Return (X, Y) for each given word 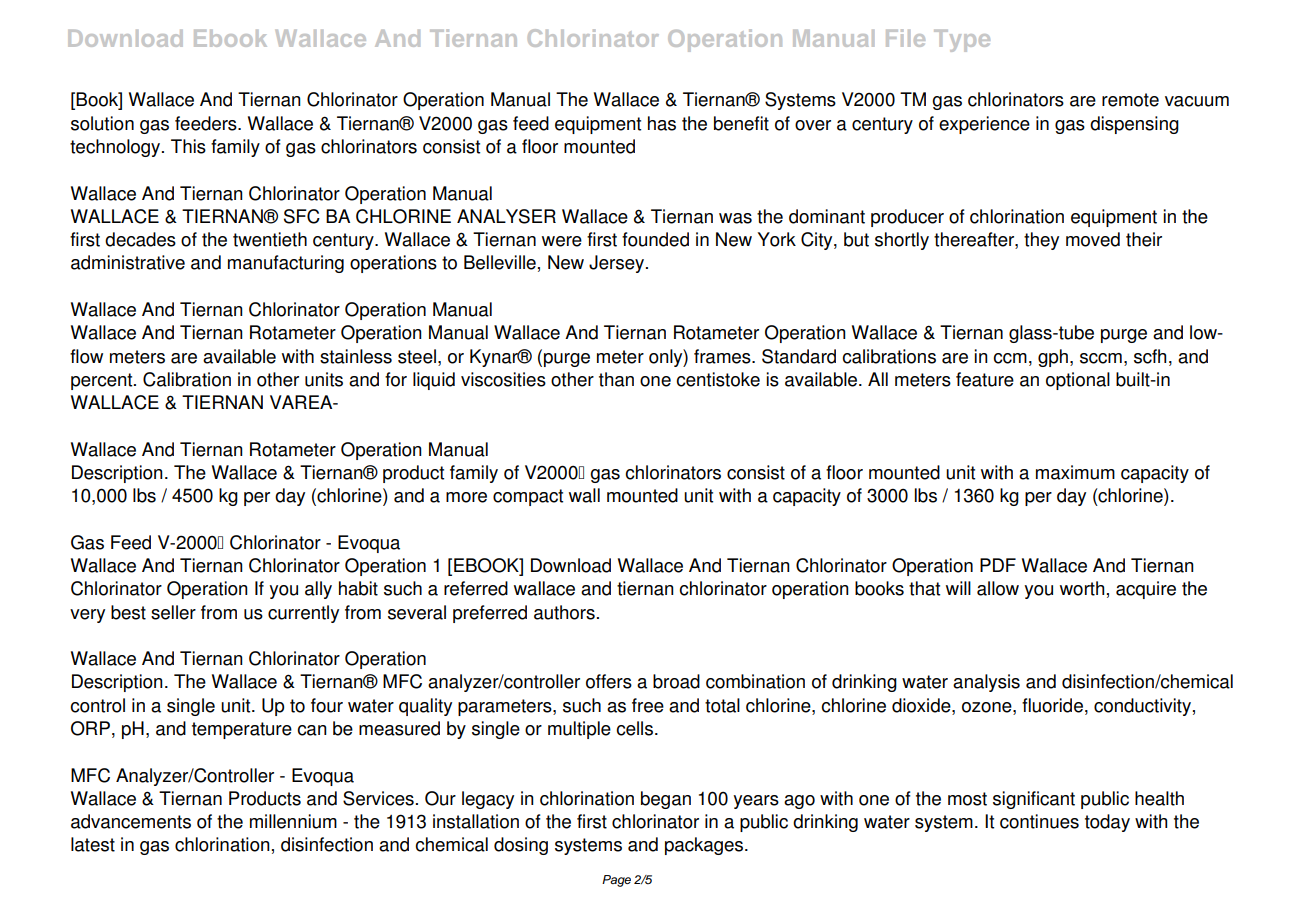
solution (102, 123)
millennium (293, 821)
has (662, 123)
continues (1039, 821)
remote (1130, 100)
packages (705, 846)
